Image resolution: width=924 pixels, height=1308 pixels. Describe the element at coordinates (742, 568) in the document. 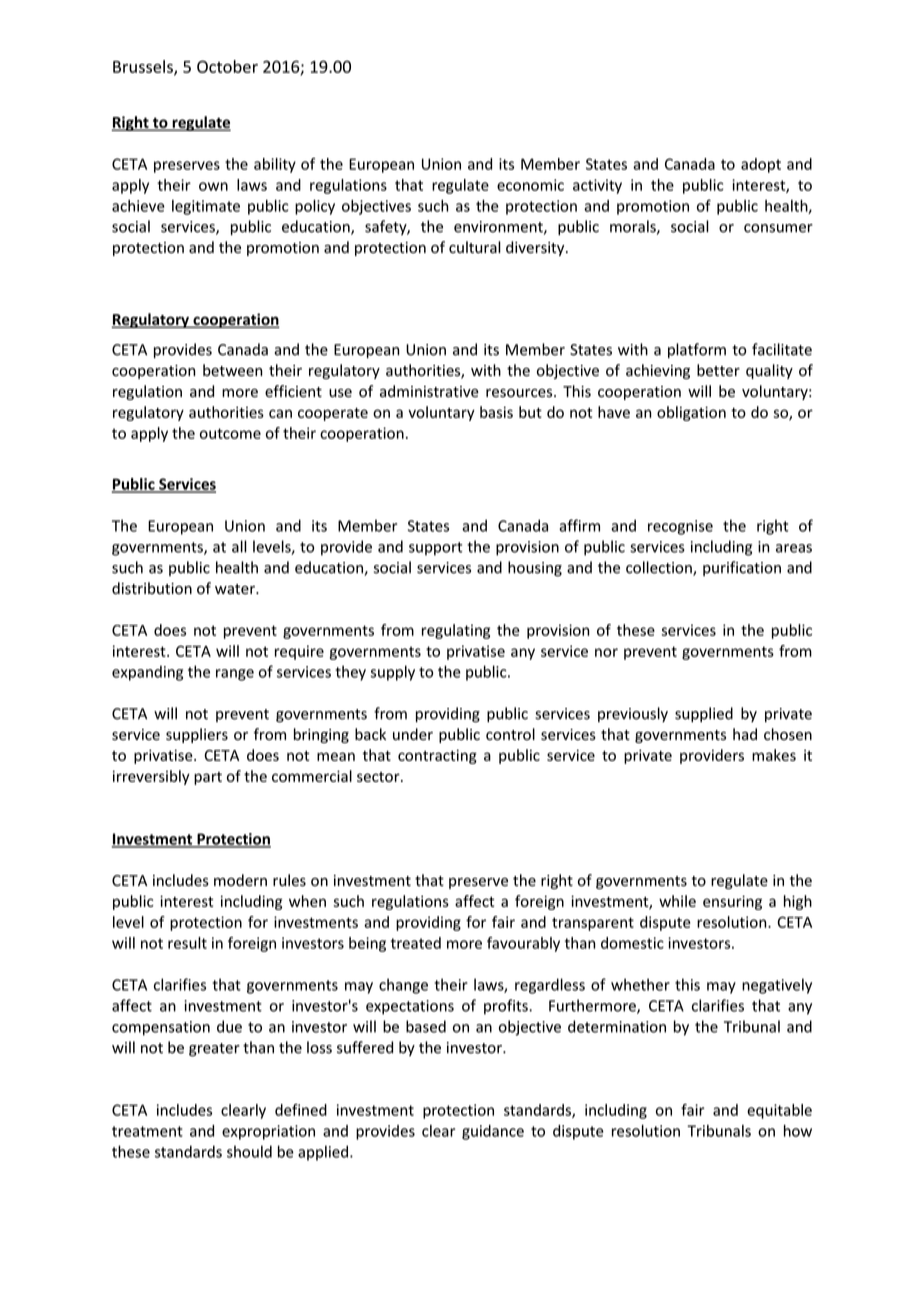

I see `purification` at that location.
